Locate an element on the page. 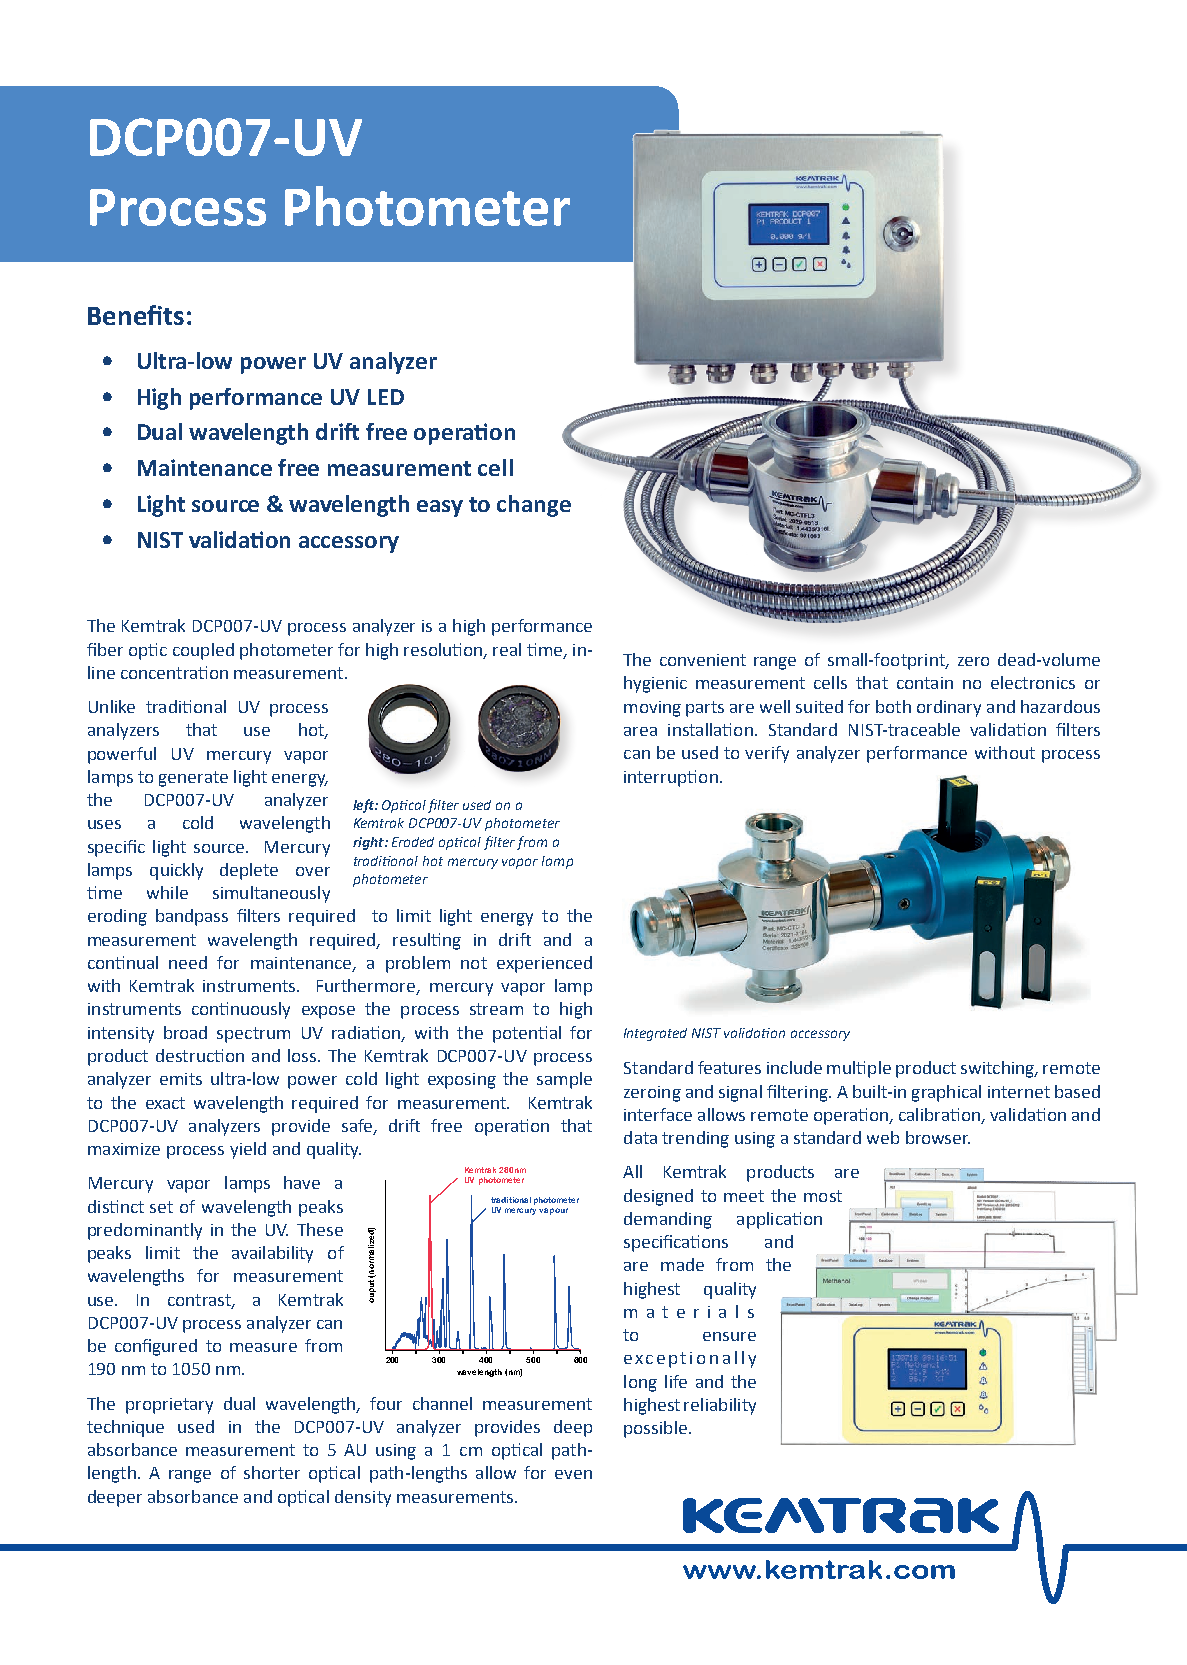 Image resolution: width=1187 pixels, height=1665 pixels. switching is located at coordinates (998, 1069).
